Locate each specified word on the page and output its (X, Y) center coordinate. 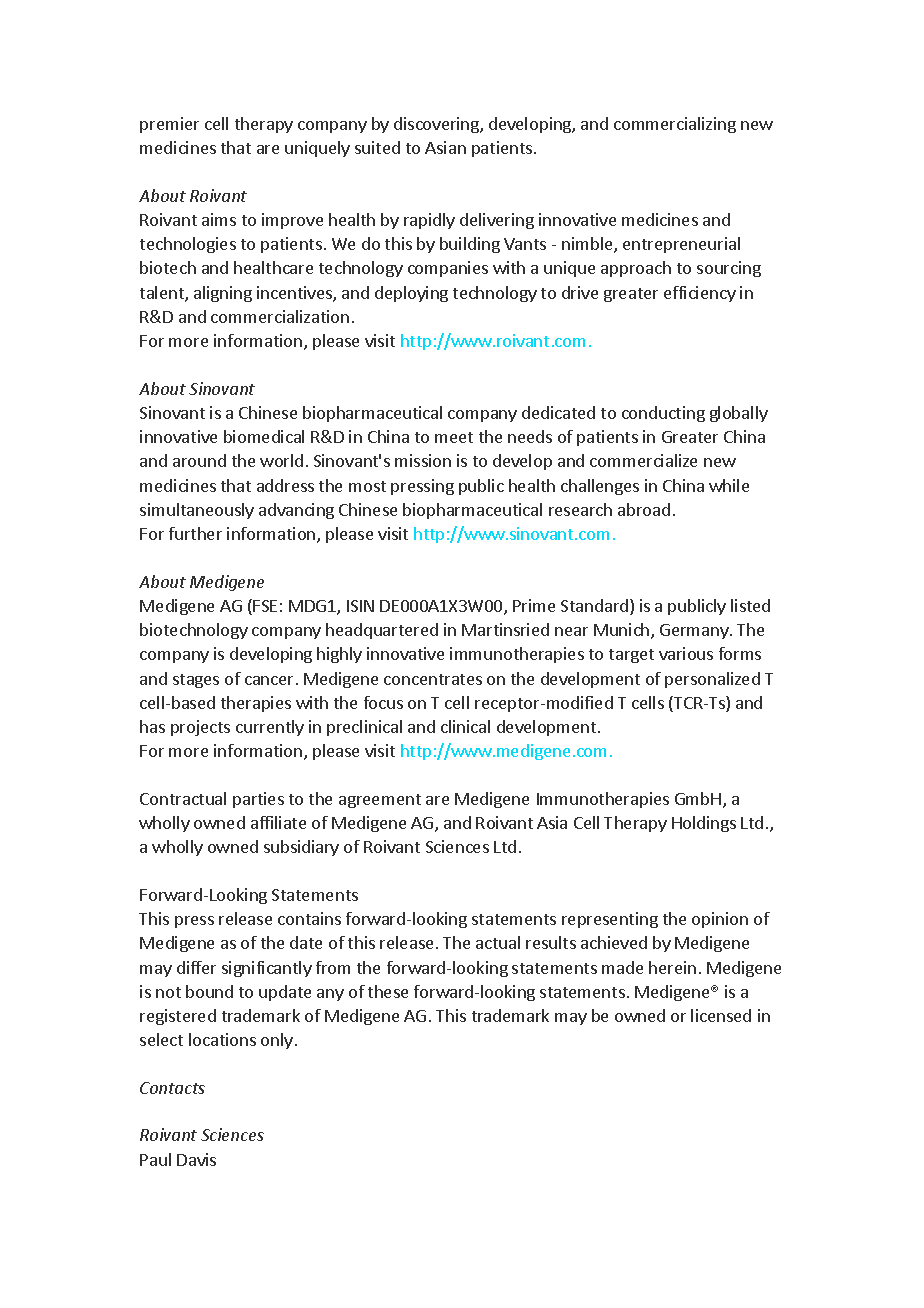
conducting (663, 414)
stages (196, 681)
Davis (196, 1159)
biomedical (264, 436)
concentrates (433, 679)
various (686, 653)
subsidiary (301, 848)
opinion (720, 920)
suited (377, 147)
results (551, 942)
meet (454, 437)
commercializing (675, 125)
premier (169, 125)
